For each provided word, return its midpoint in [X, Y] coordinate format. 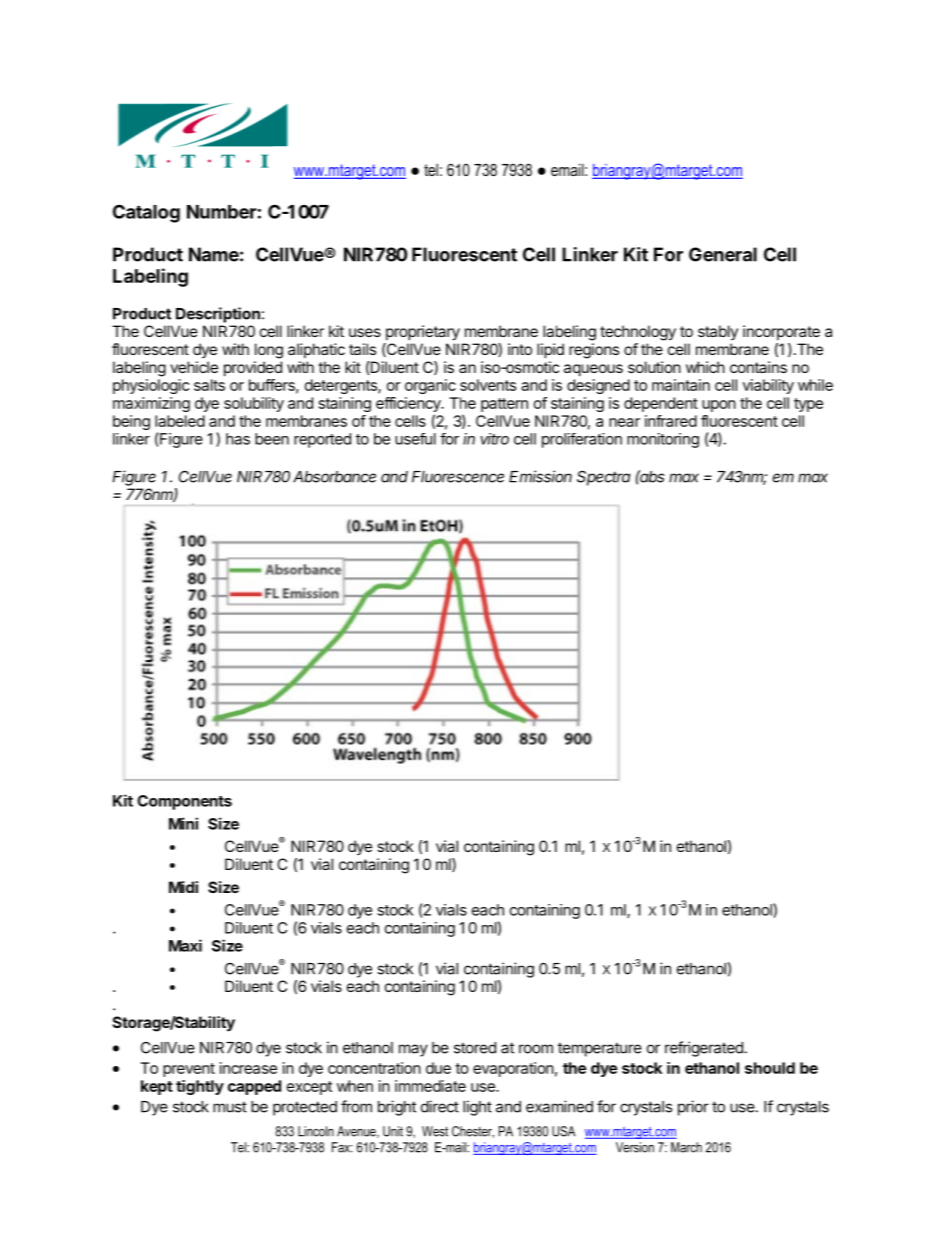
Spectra [603, 478]
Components [184, 802]
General [723, 254]
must [230, 1107]
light [477, 1108]
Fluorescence [458, 477]
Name [214, 254]
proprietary [423, 333]
